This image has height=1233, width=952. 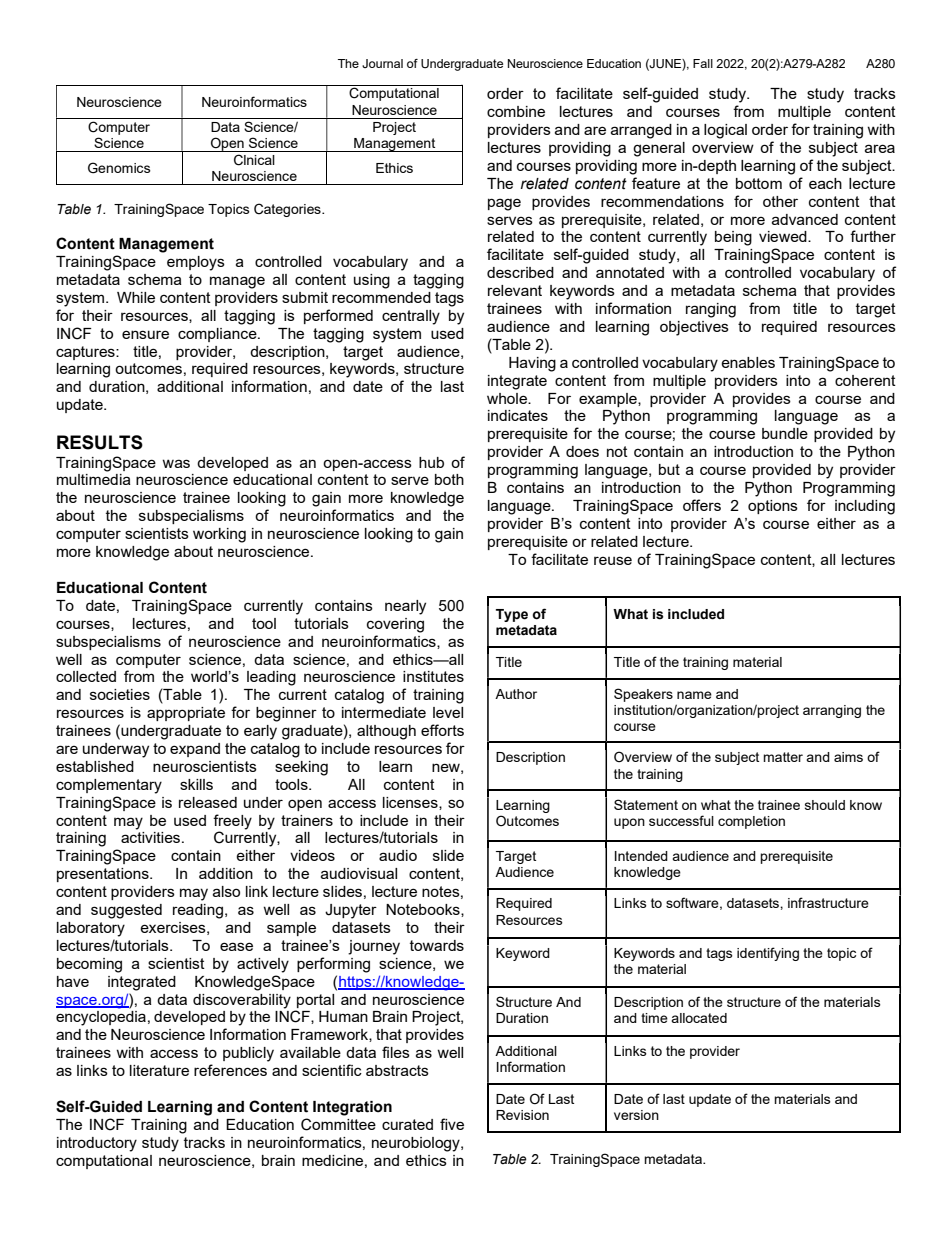 What do you see at coordinates (159, 1070) in the image?
I see `literature` at bounding box center [159, 1070].
